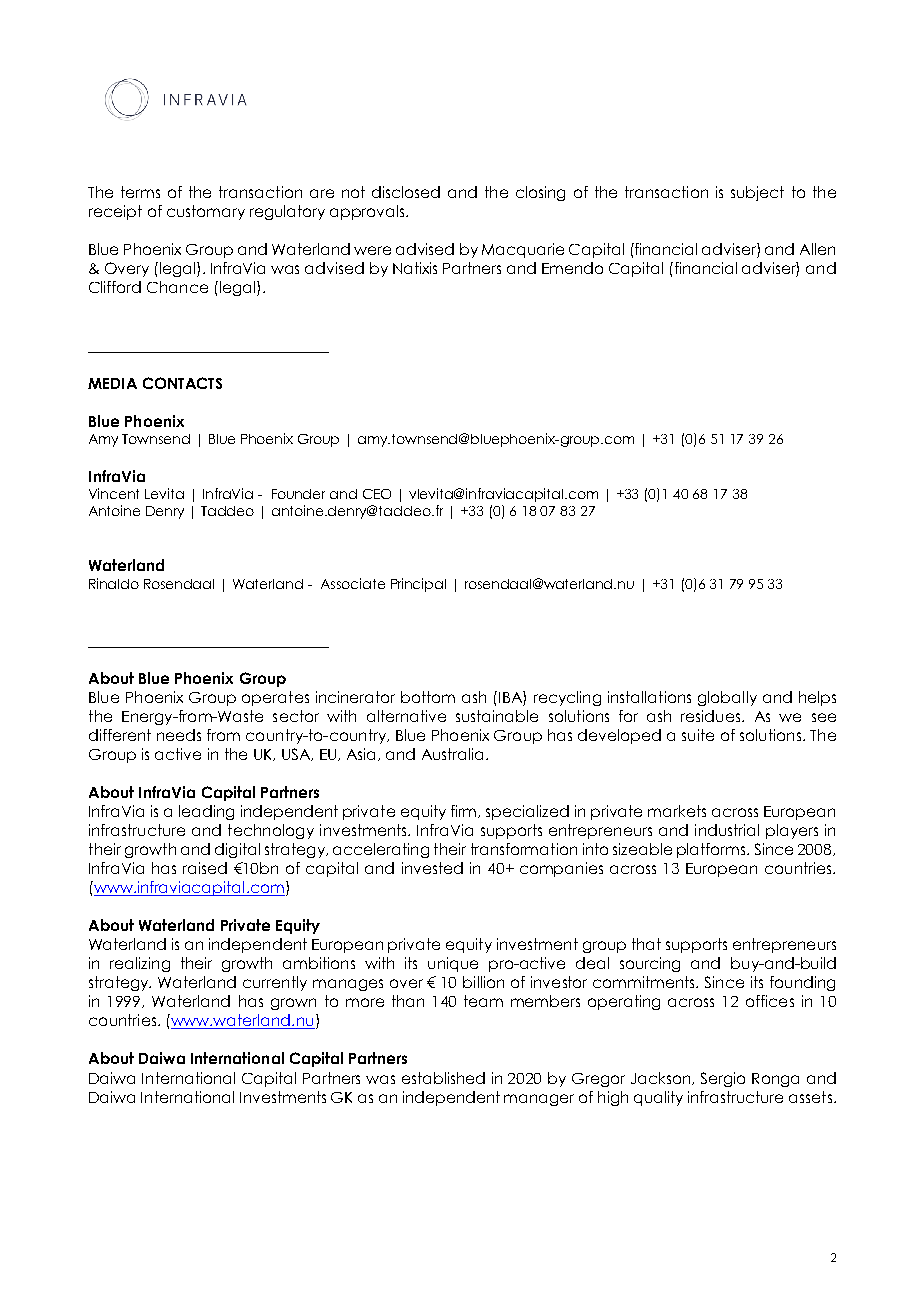  What do you see at coordinates (757, 193) in the document?
I see `subject` at bounding box center [757, 193].
